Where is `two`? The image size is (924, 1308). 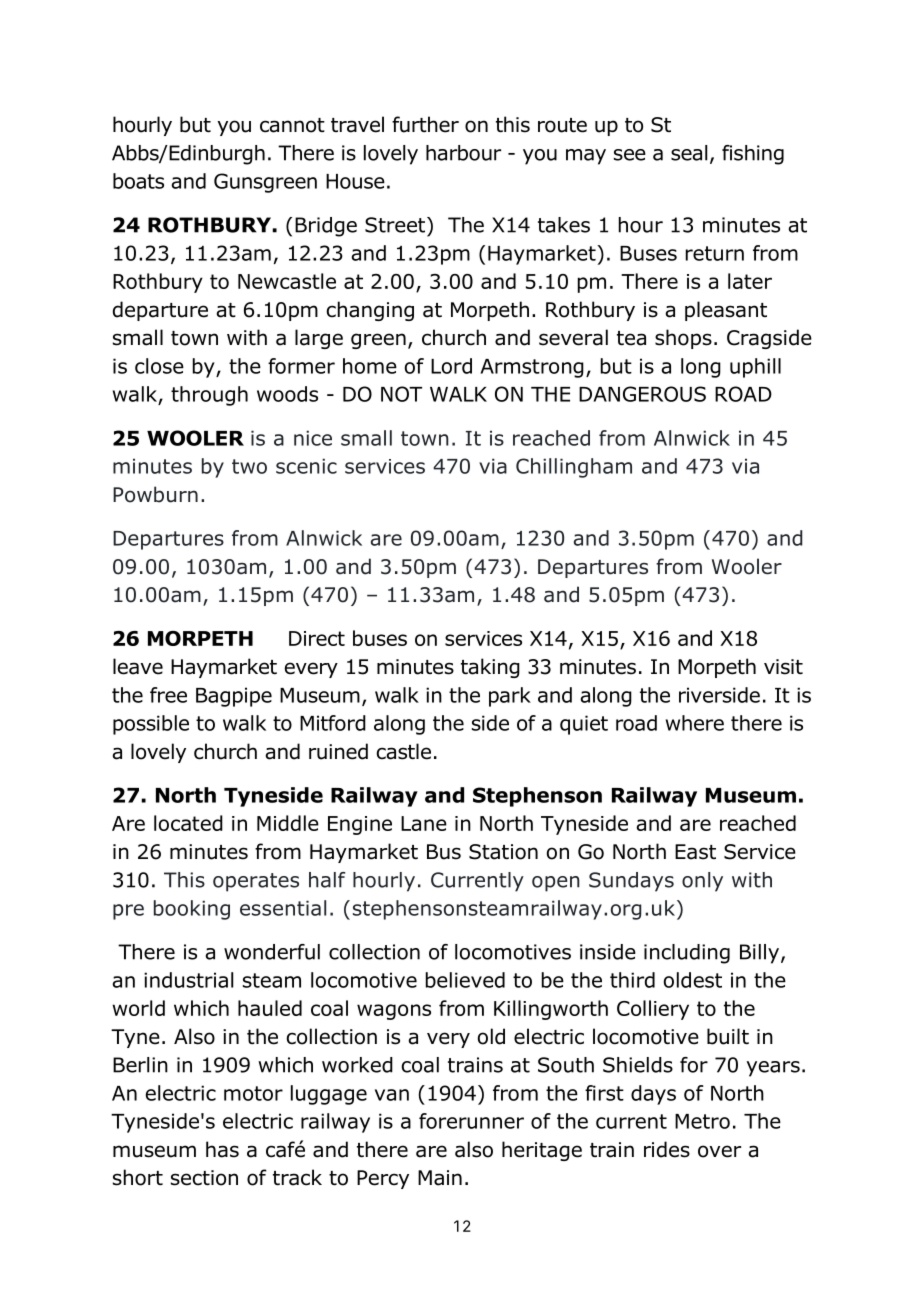 two is located at coordinates (249, 466).
